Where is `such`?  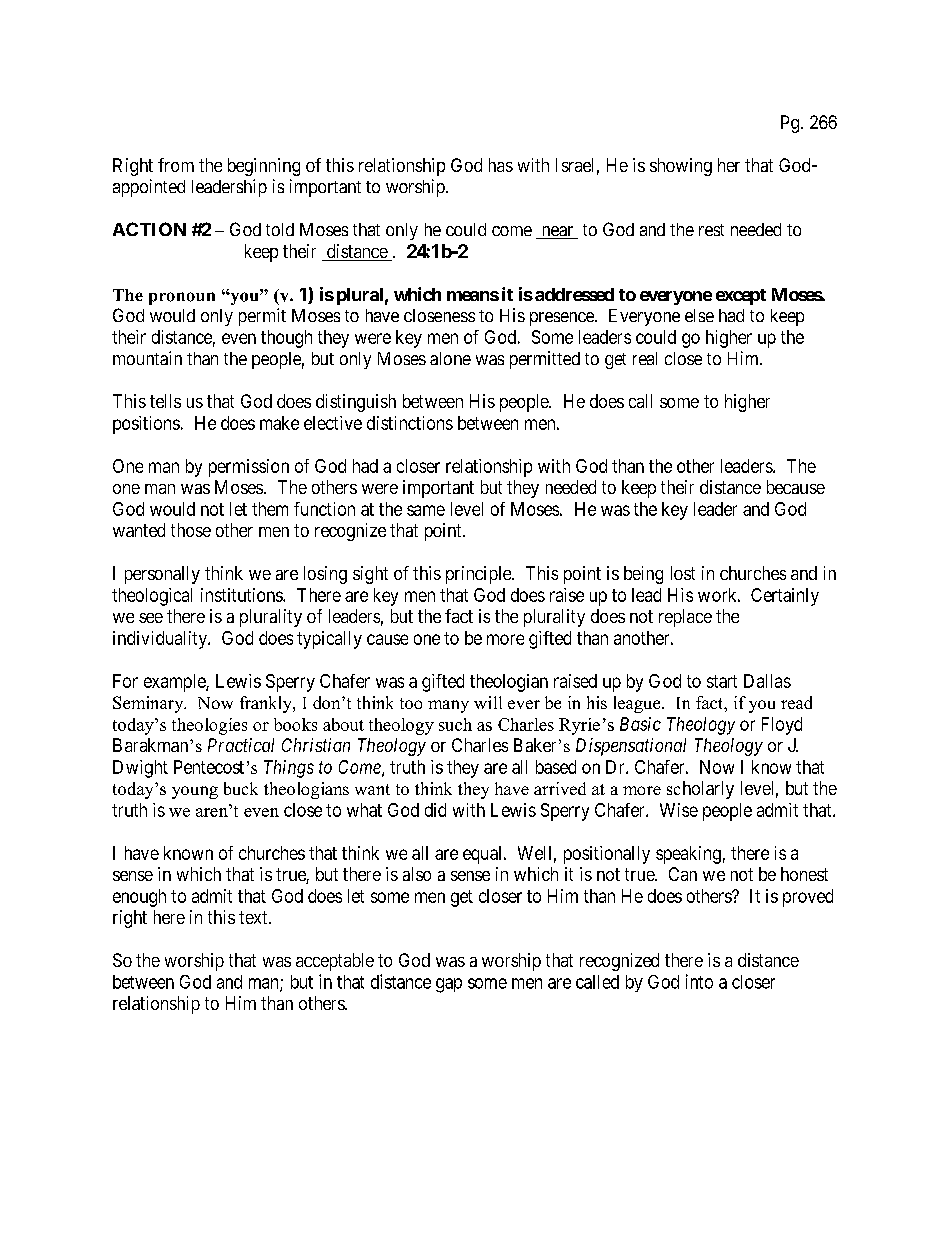 such is located at coordinates (455, 724).
